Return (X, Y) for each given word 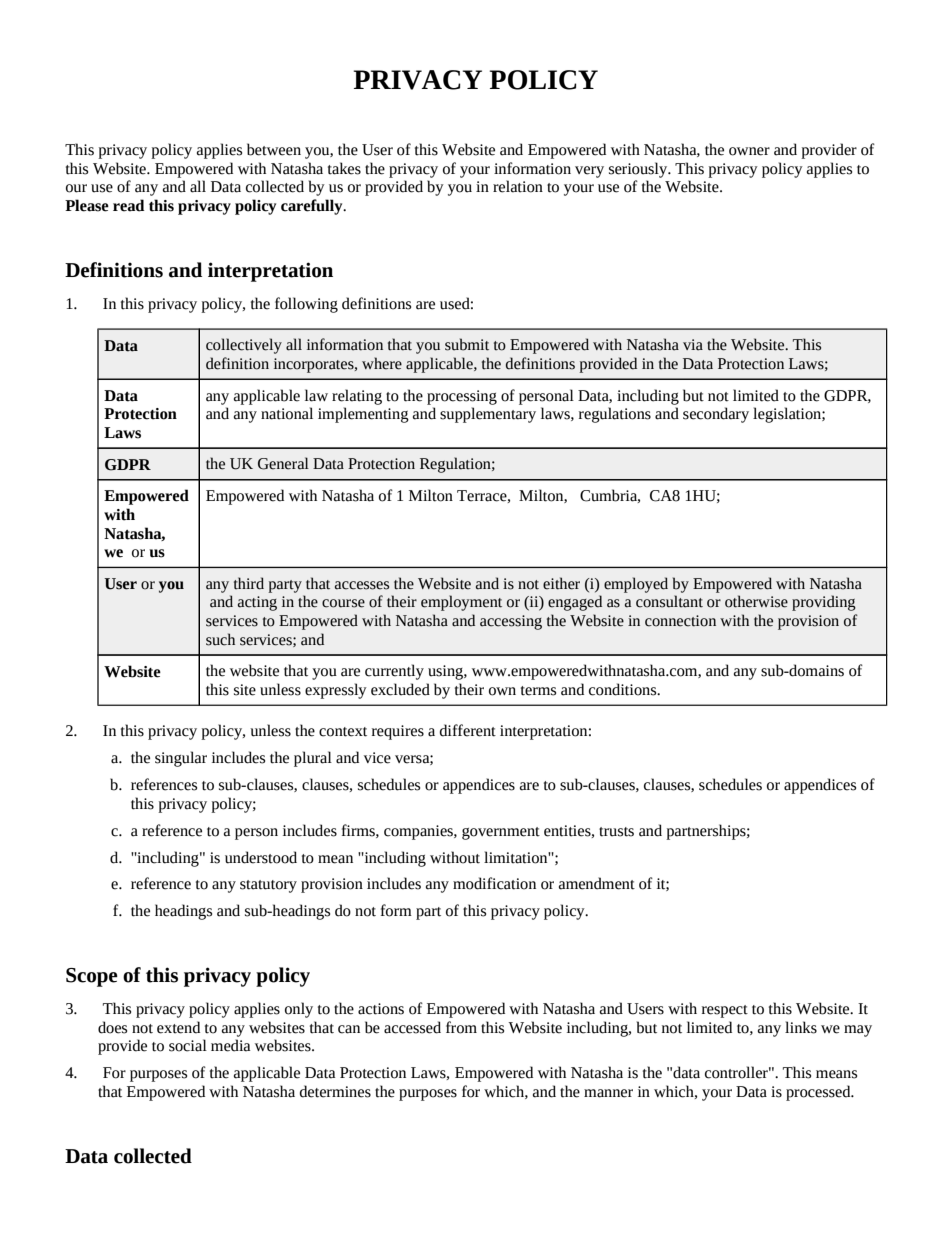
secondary (716, 415)
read (129, 205)
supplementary (488, 415)
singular (181, 759)
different (468, 730)
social (188, 1045)
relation (518, 186)
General (283, 463)
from (461, 1027)
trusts (616, 832)
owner (749, 151)
